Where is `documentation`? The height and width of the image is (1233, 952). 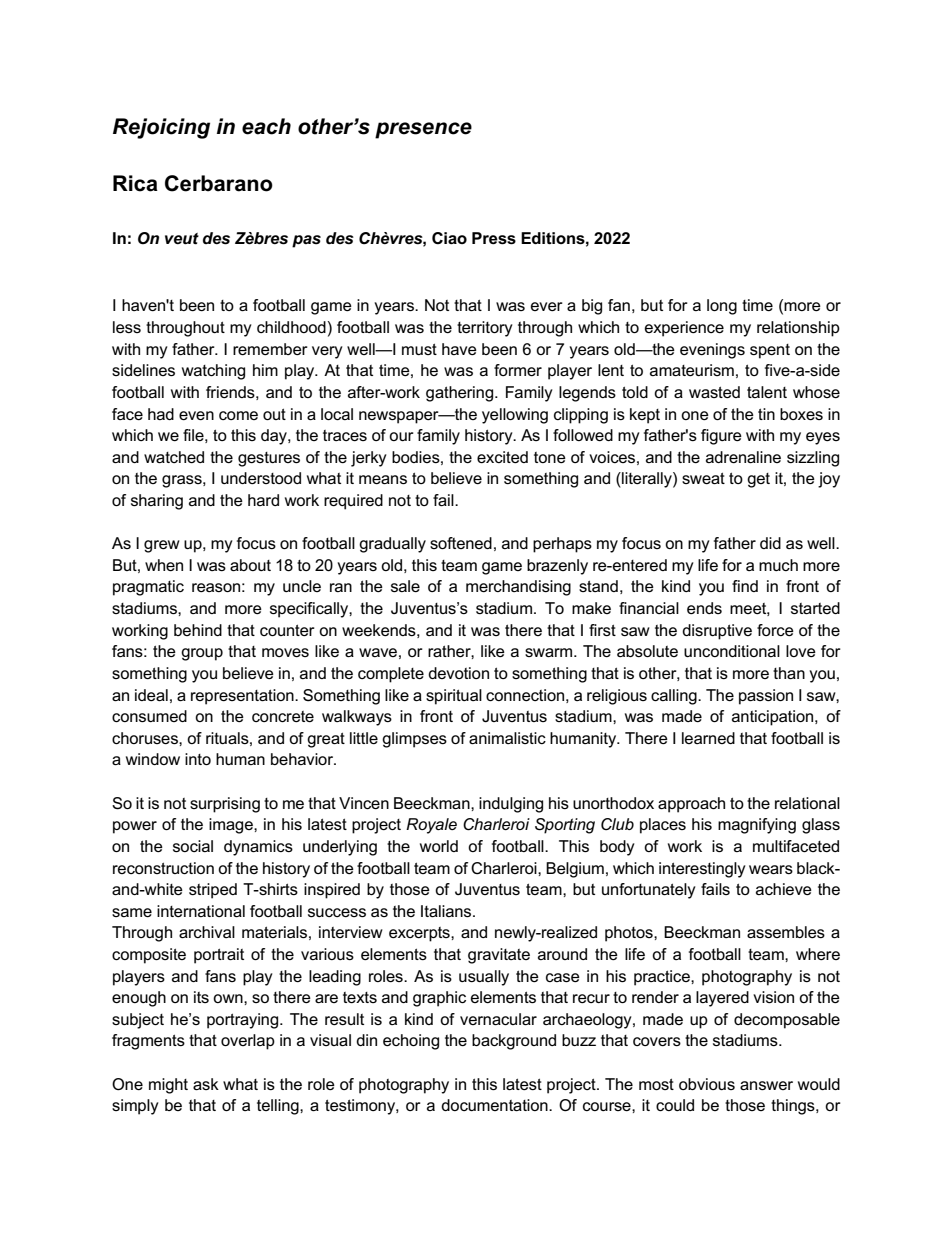 documentation is located at coordinates (495, 1105).
